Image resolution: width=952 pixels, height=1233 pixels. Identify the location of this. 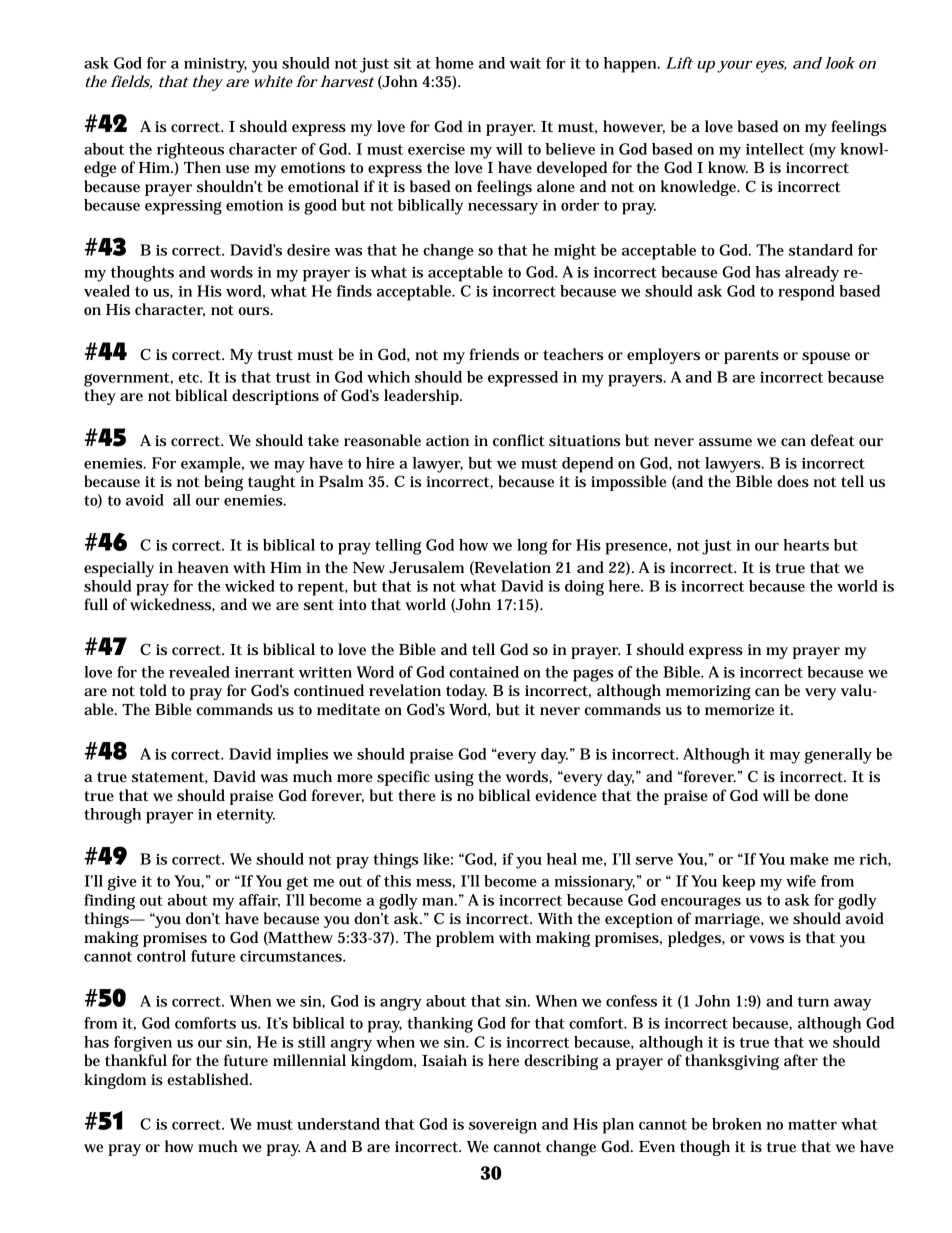
(397, 881).
